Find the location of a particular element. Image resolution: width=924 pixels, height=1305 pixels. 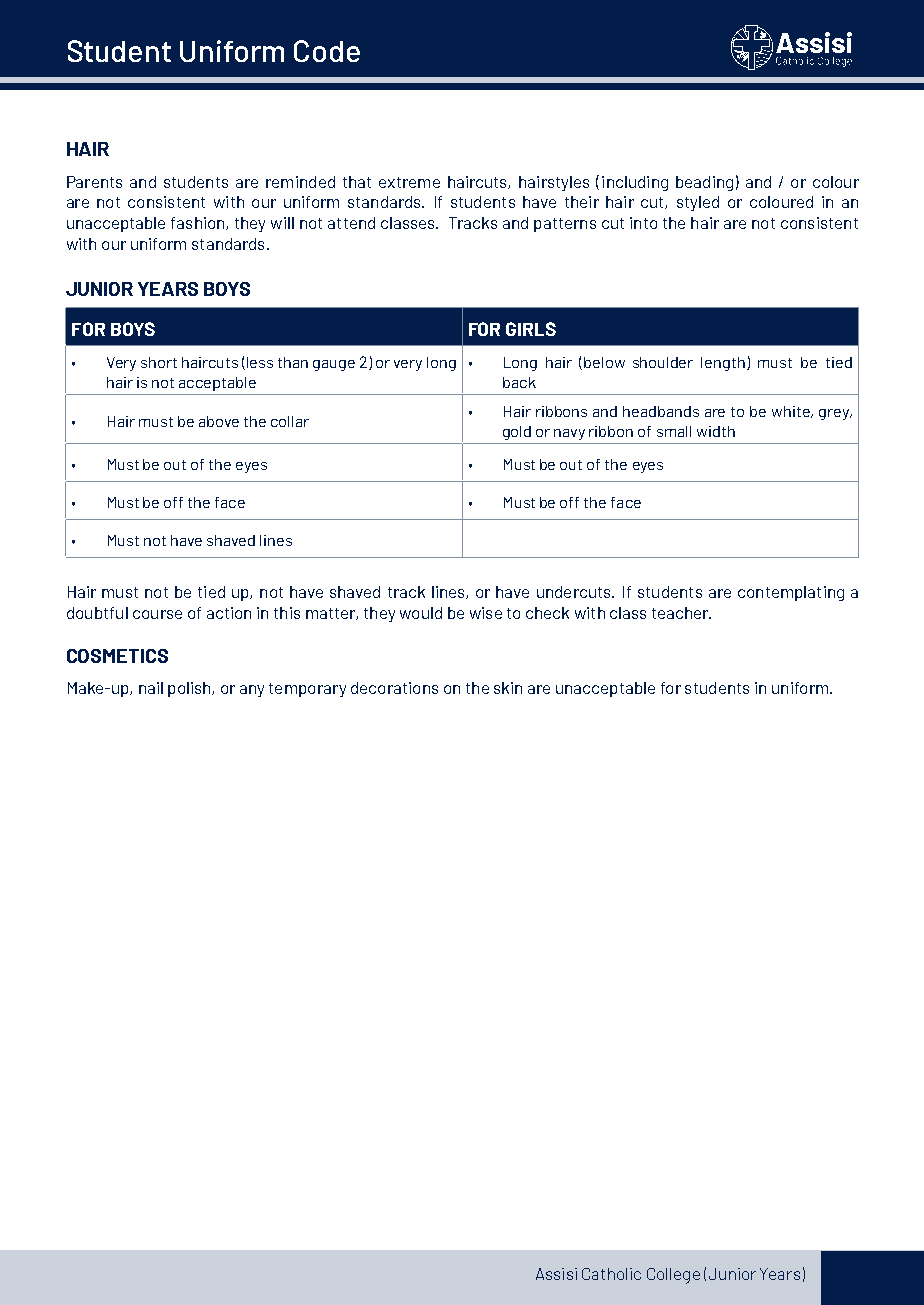

back is located at coordinates (519, 382).
